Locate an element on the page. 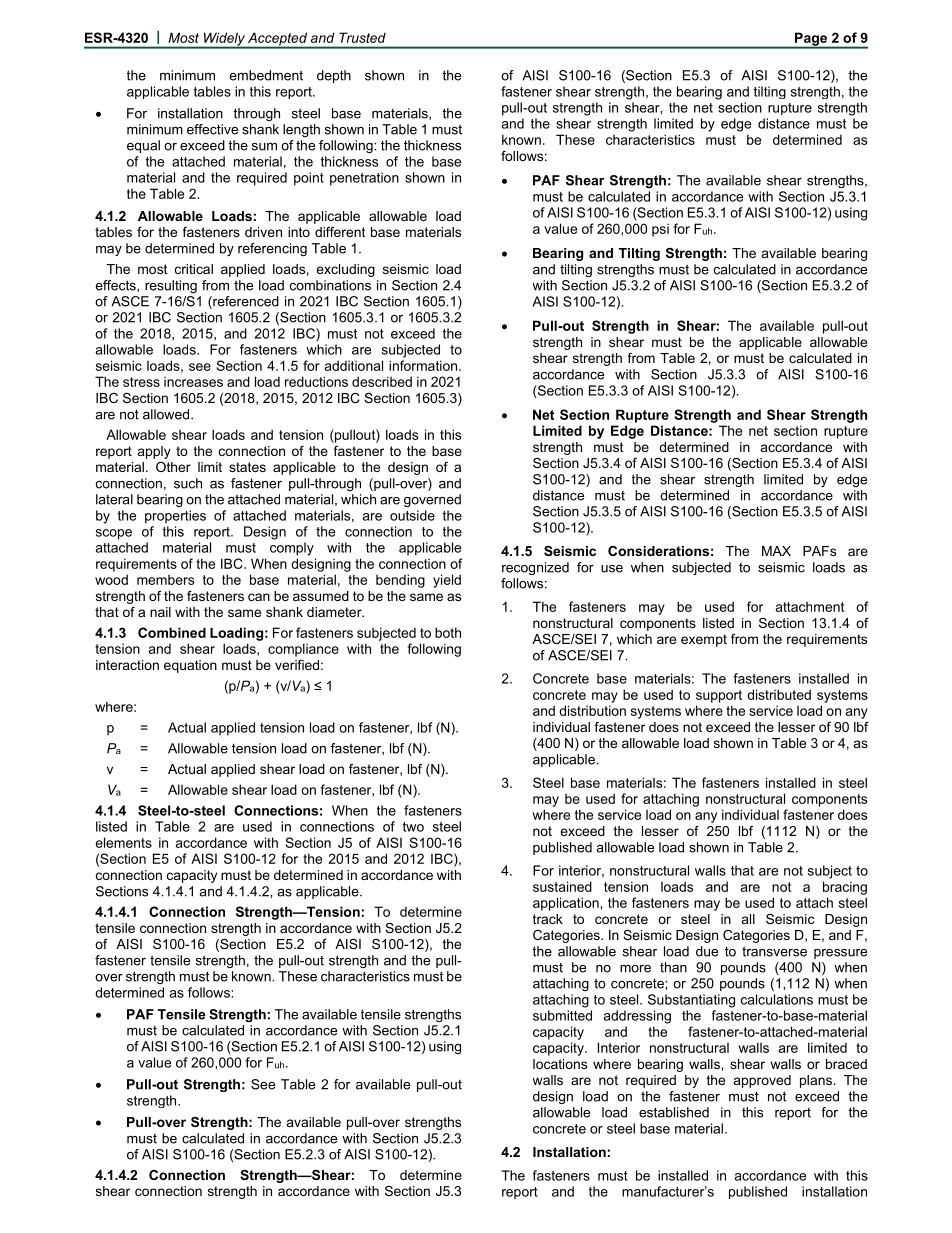  distributed is located at coordinates (779, 694).
